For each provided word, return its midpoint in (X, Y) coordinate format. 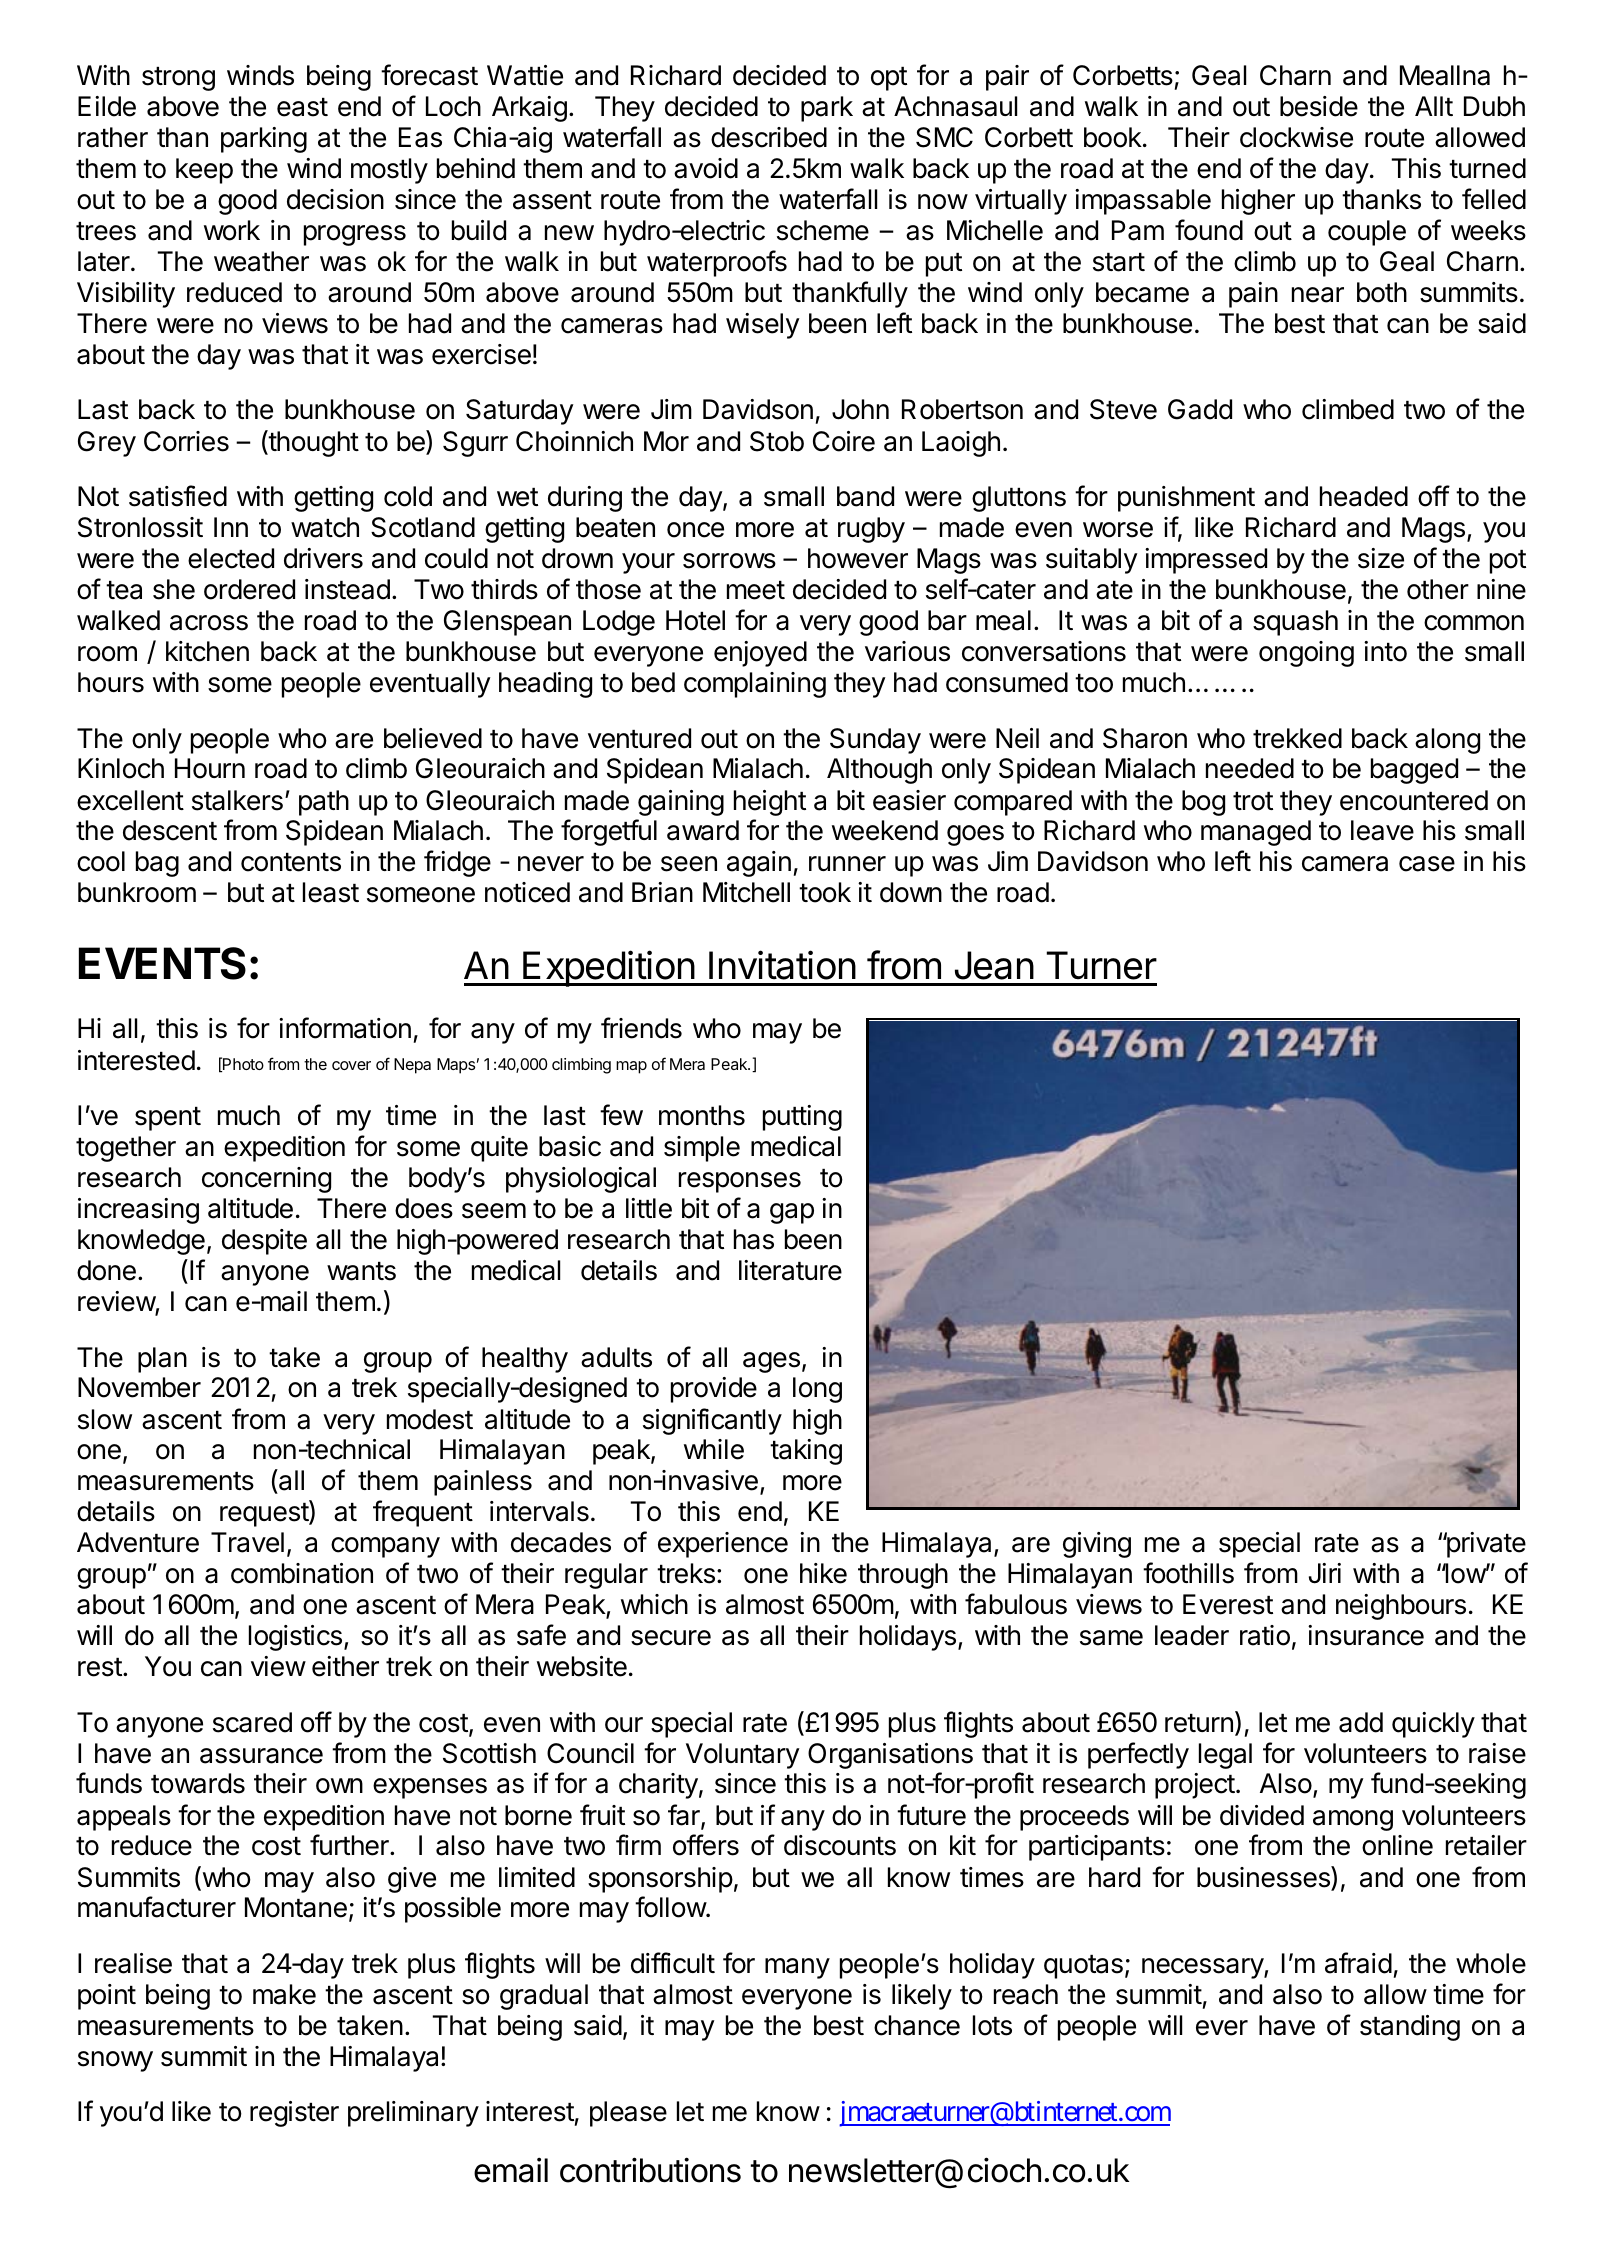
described (769, 137)
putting (802, 1118)
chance (917, 2025)
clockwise (1296, 137)
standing (1410, 2028)
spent (168, 1119)
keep (204, 171)
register (294, 2114)
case (1427, 864)
